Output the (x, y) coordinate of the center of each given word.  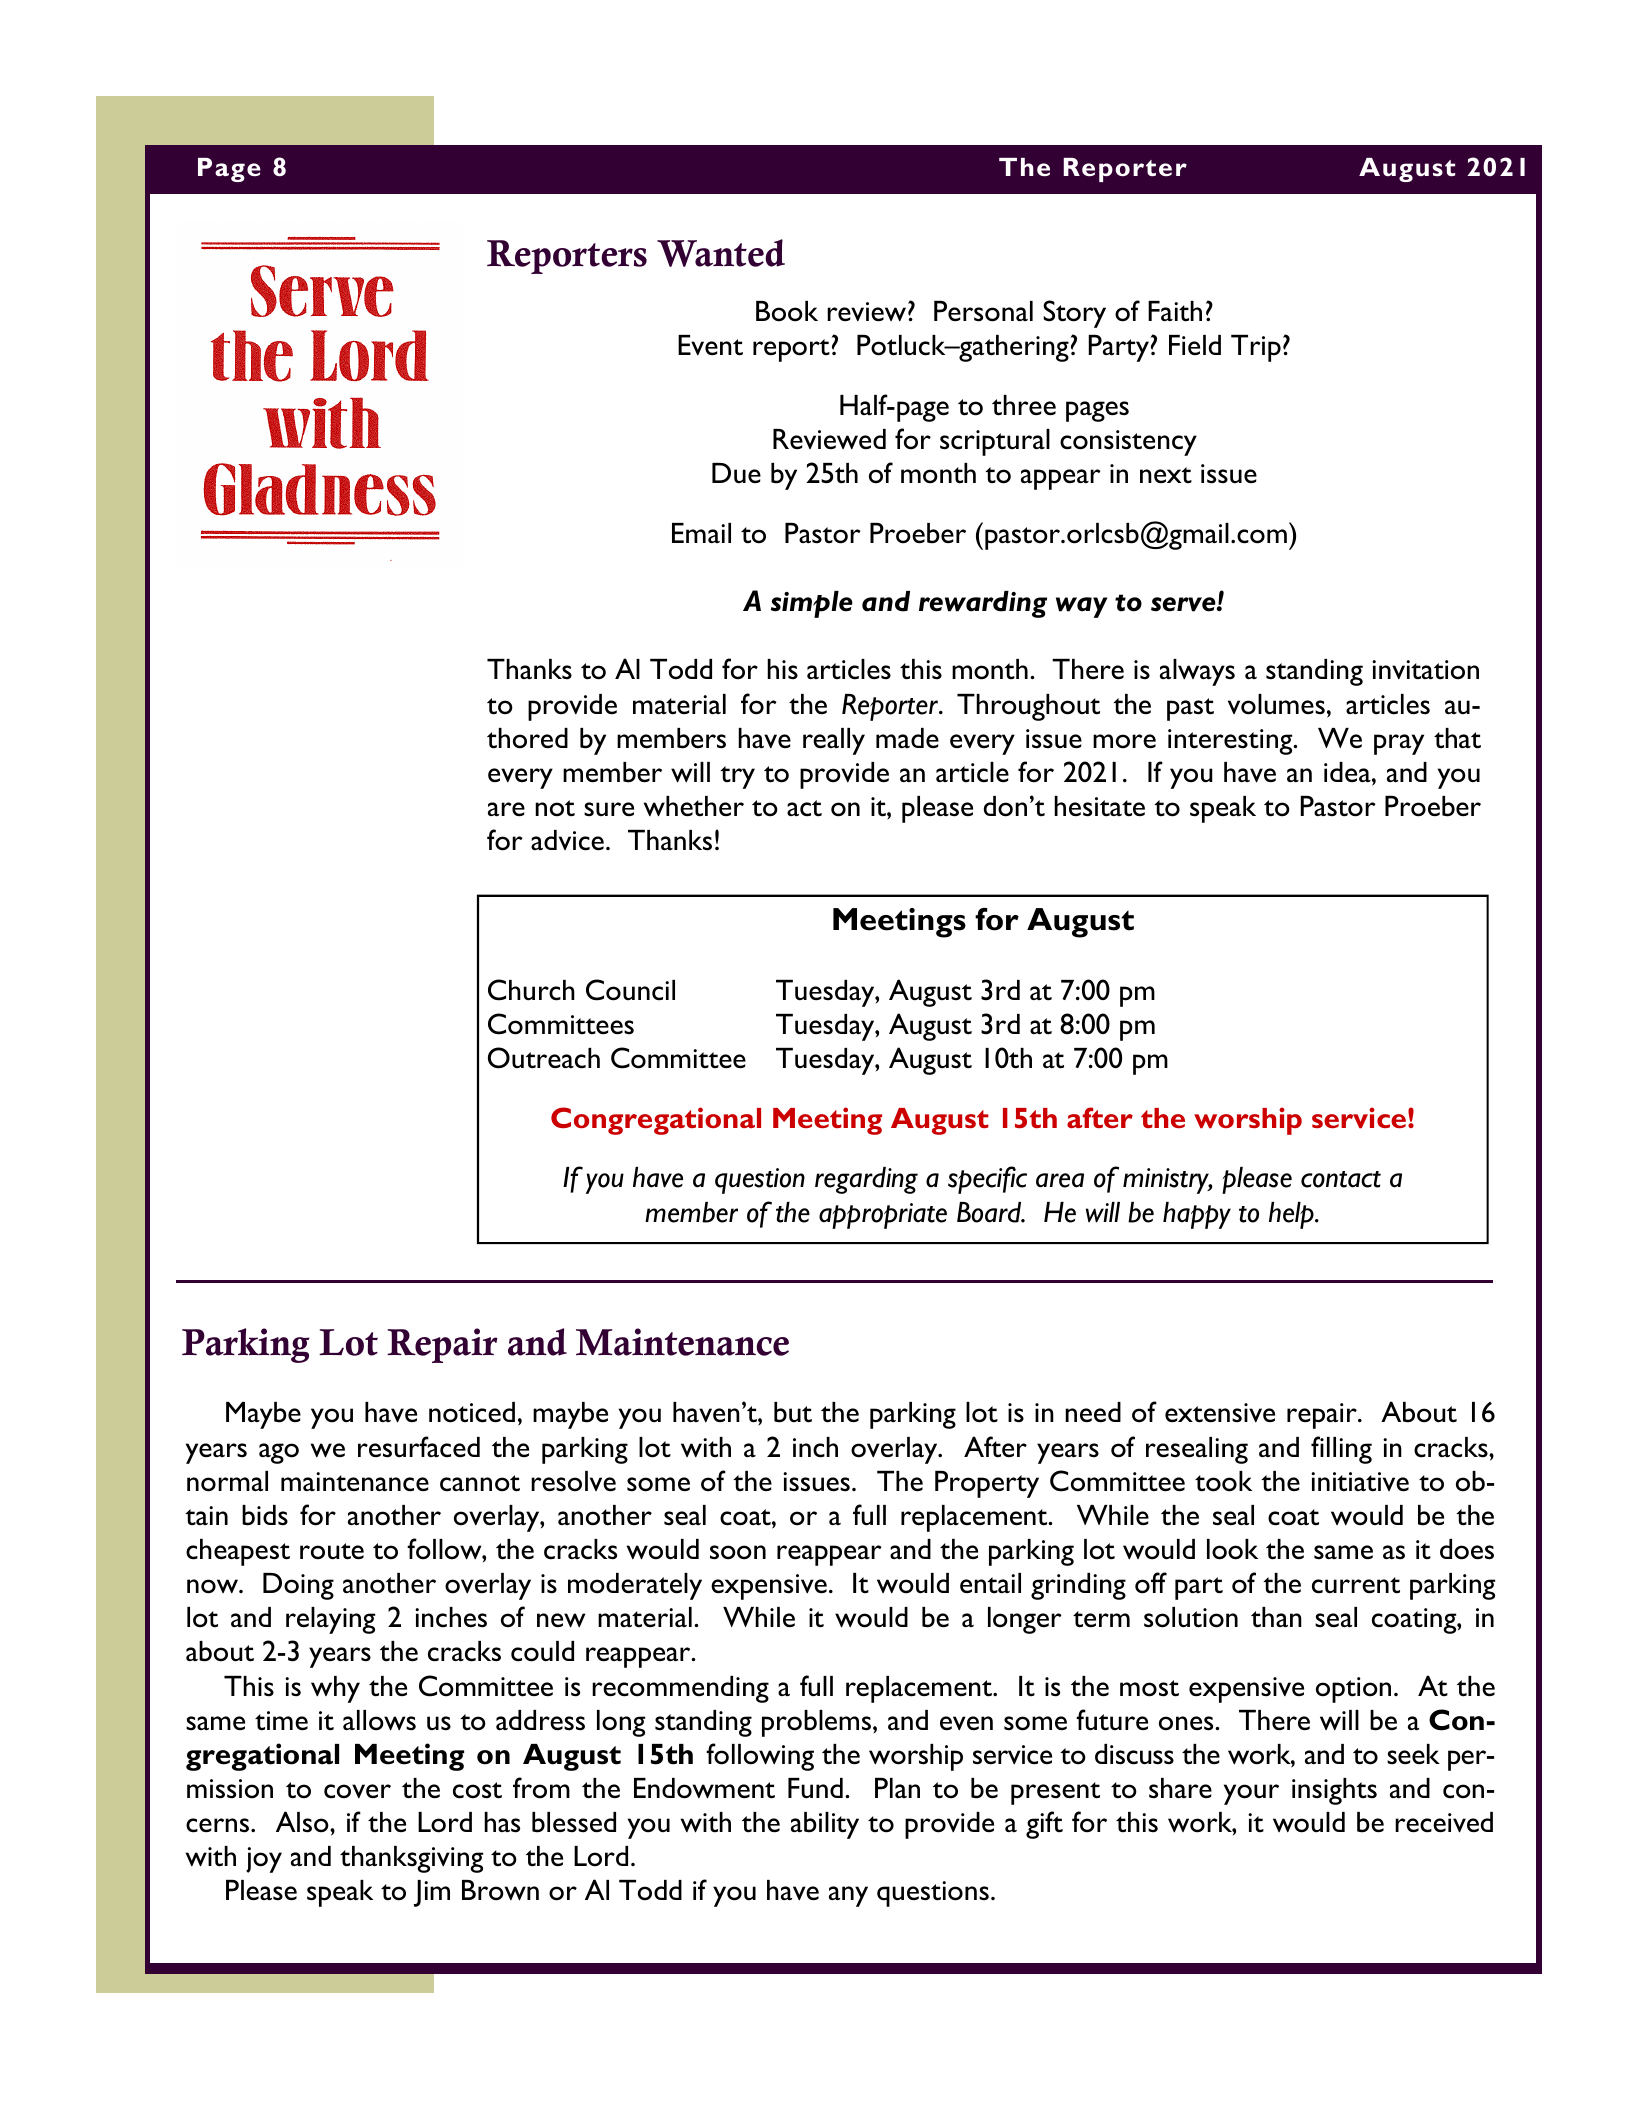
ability (825, 1825)
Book (787, 311)
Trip (1256, 348)
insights (1334, 1791)
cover (357, 1791)
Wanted (721, 253)
